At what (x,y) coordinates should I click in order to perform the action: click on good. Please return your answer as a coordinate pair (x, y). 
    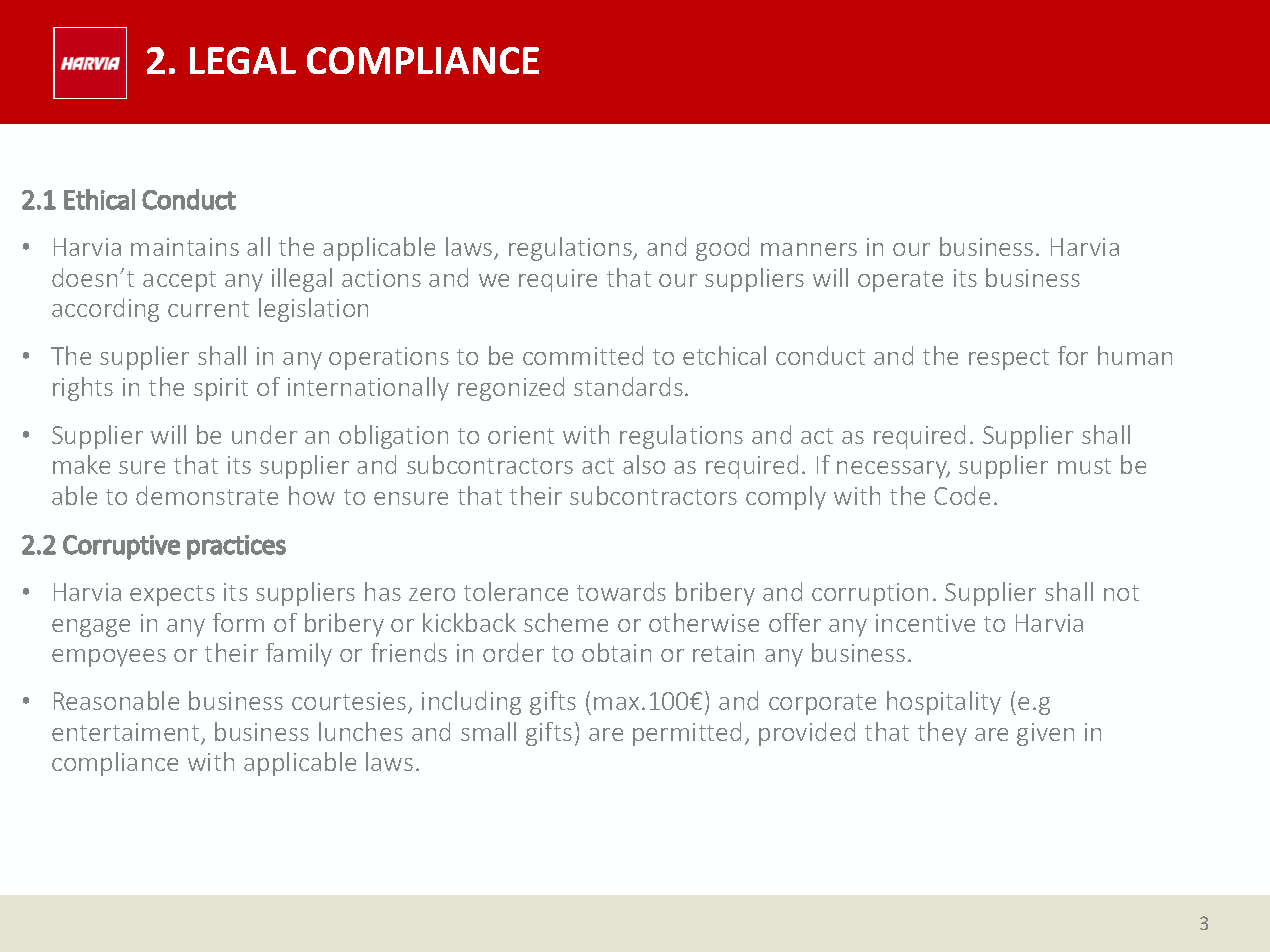
    Looking at the image, I should click on (722, 249).
